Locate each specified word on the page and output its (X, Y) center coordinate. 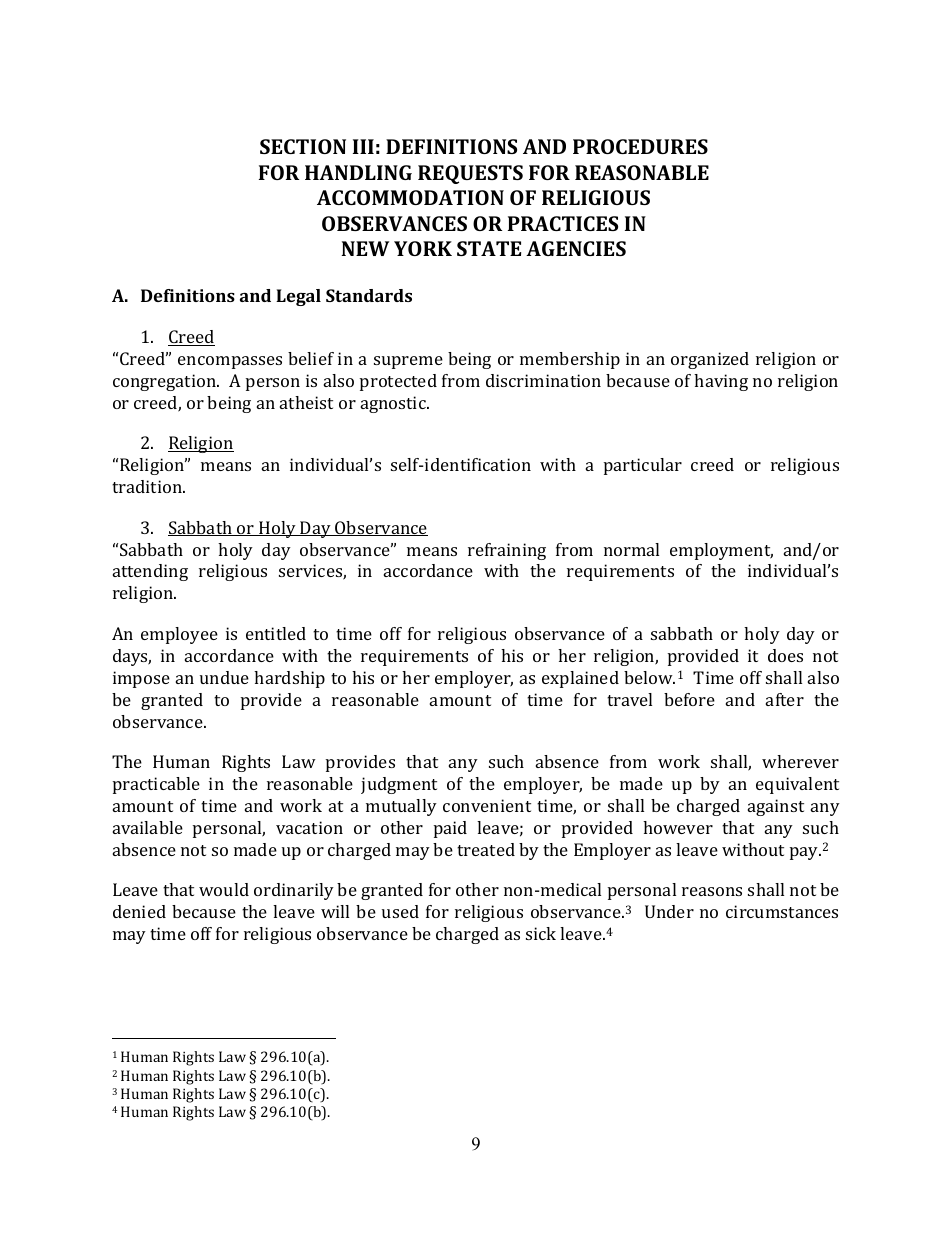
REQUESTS (470, 174)
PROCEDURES (640, 146)
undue (224, 677)
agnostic (394, 404)
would (224, 889)
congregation (166, 382)
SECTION (303, 146)
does (785, 655)
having (721, 382)
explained (580, 679)
